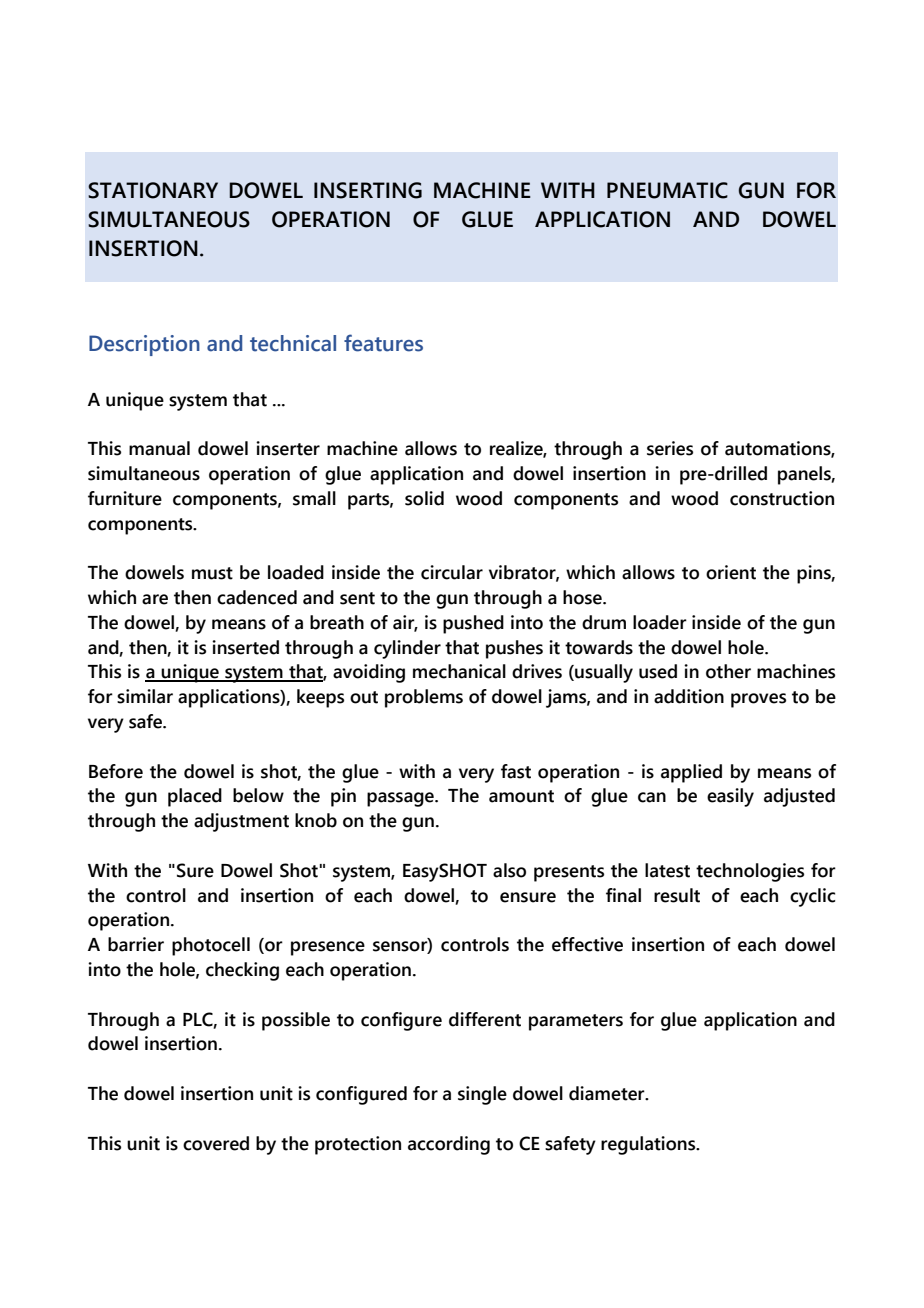  I want to click on STATIONARY, so click(153, 190).
